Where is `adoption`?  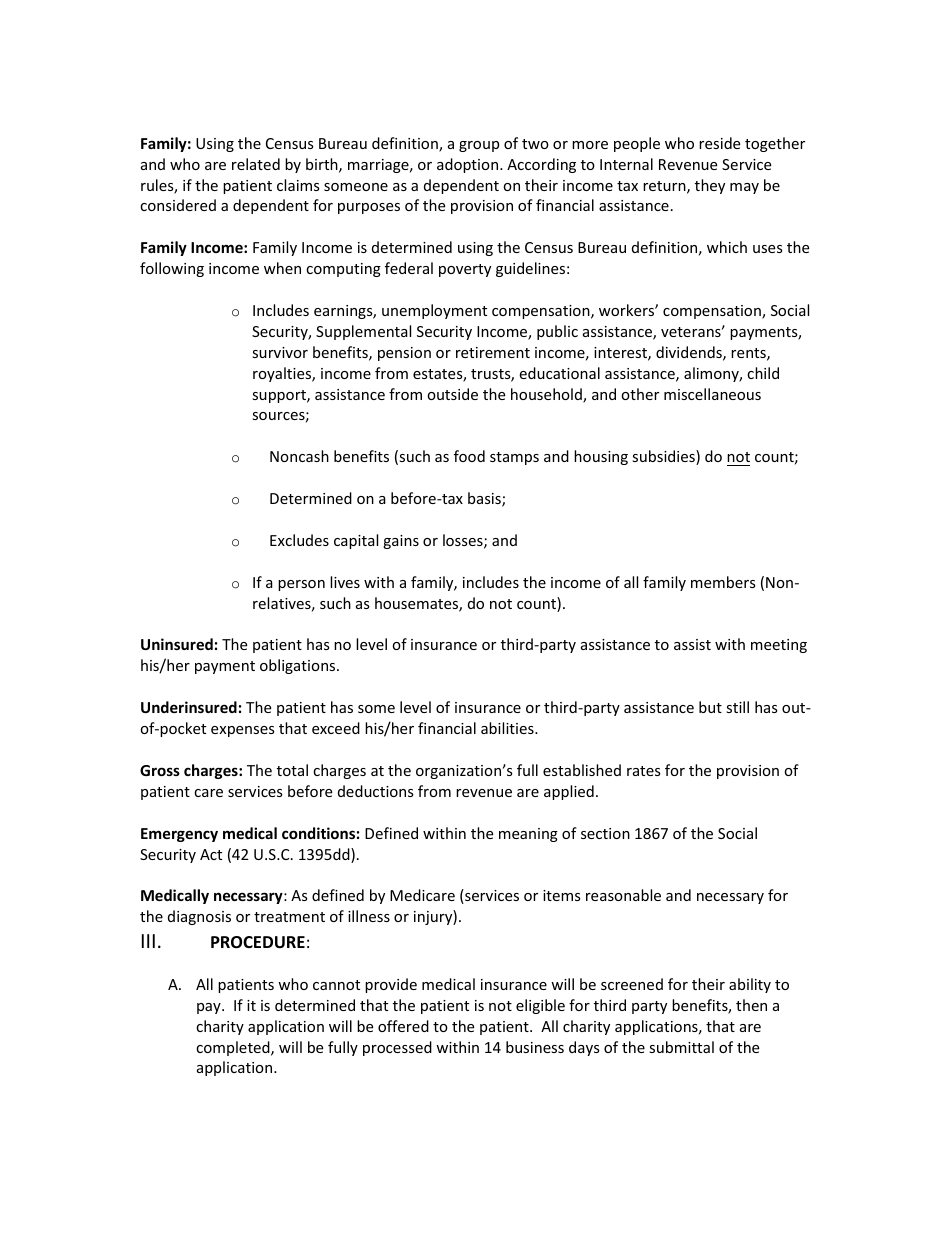
adoption is located at coordinates (469, 165).
